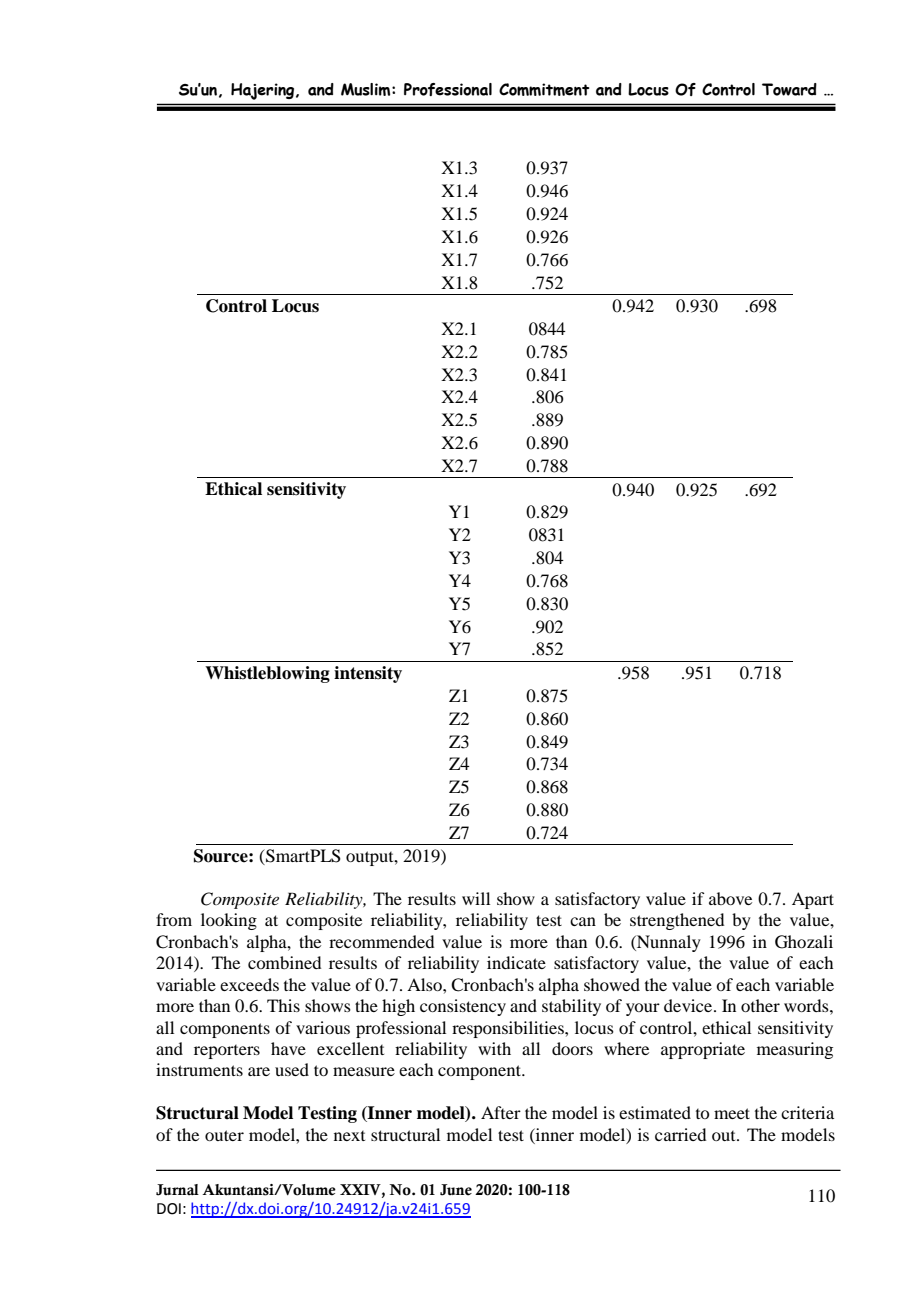  What do you see at coordinates (544, 89) in the screenshot?
I see `Commitment` at bounding box center [544, 89].
